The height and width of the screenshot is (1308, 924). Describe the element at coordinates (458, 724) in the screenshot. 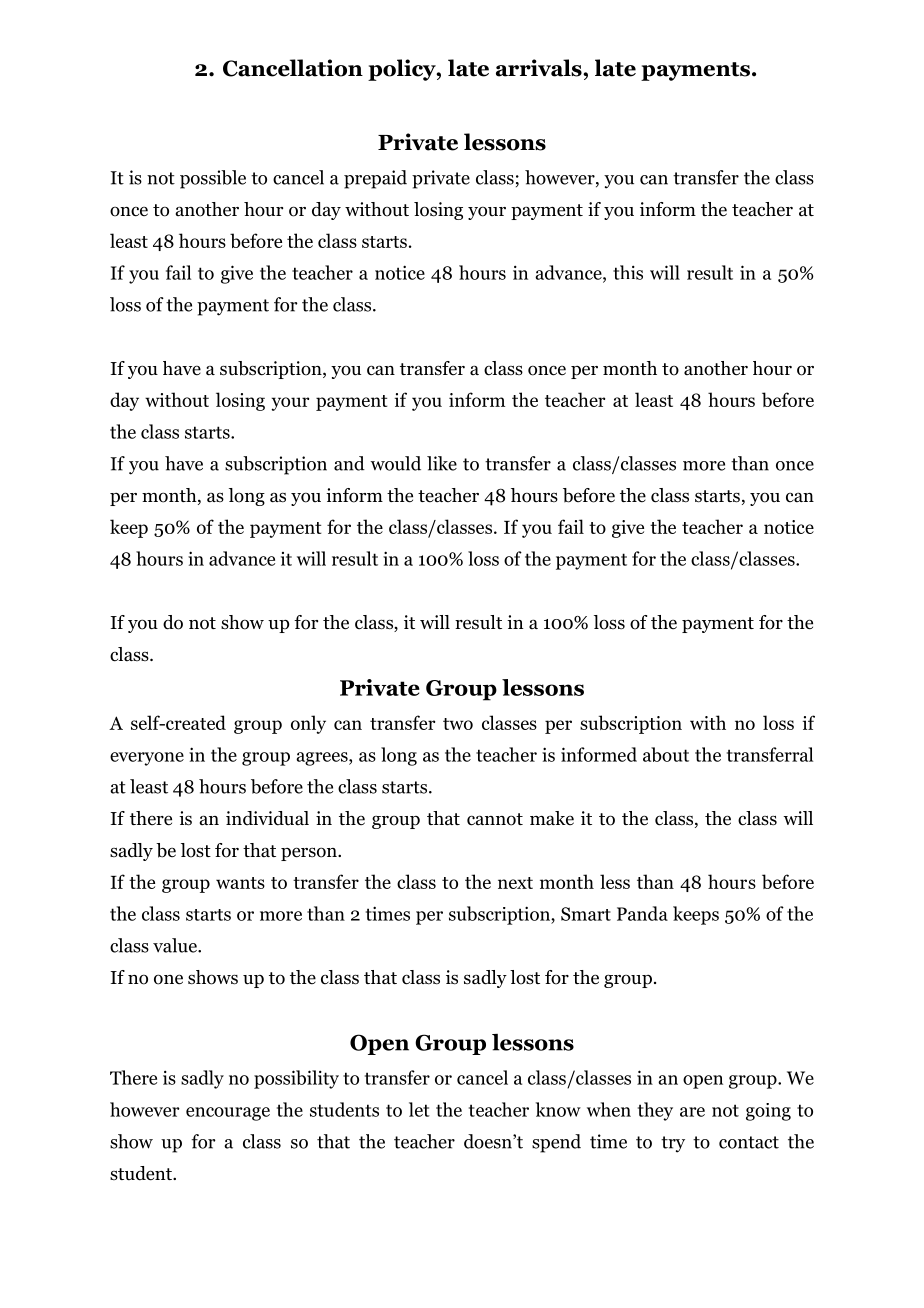

I see `two` at that location.
